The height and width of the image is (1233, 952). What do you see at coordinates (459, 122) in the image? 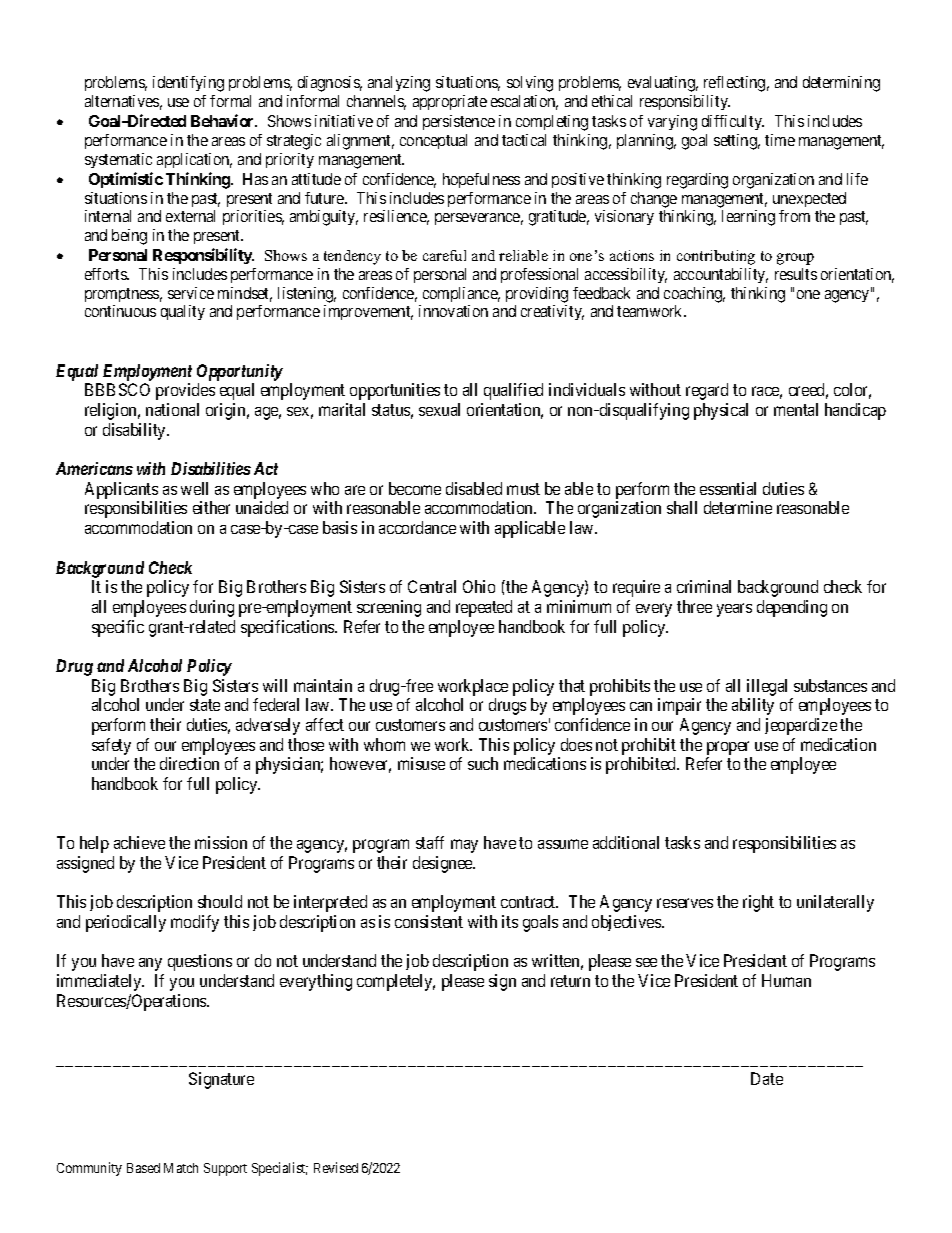
I see `persistence` at bounding box center [459, 122].
